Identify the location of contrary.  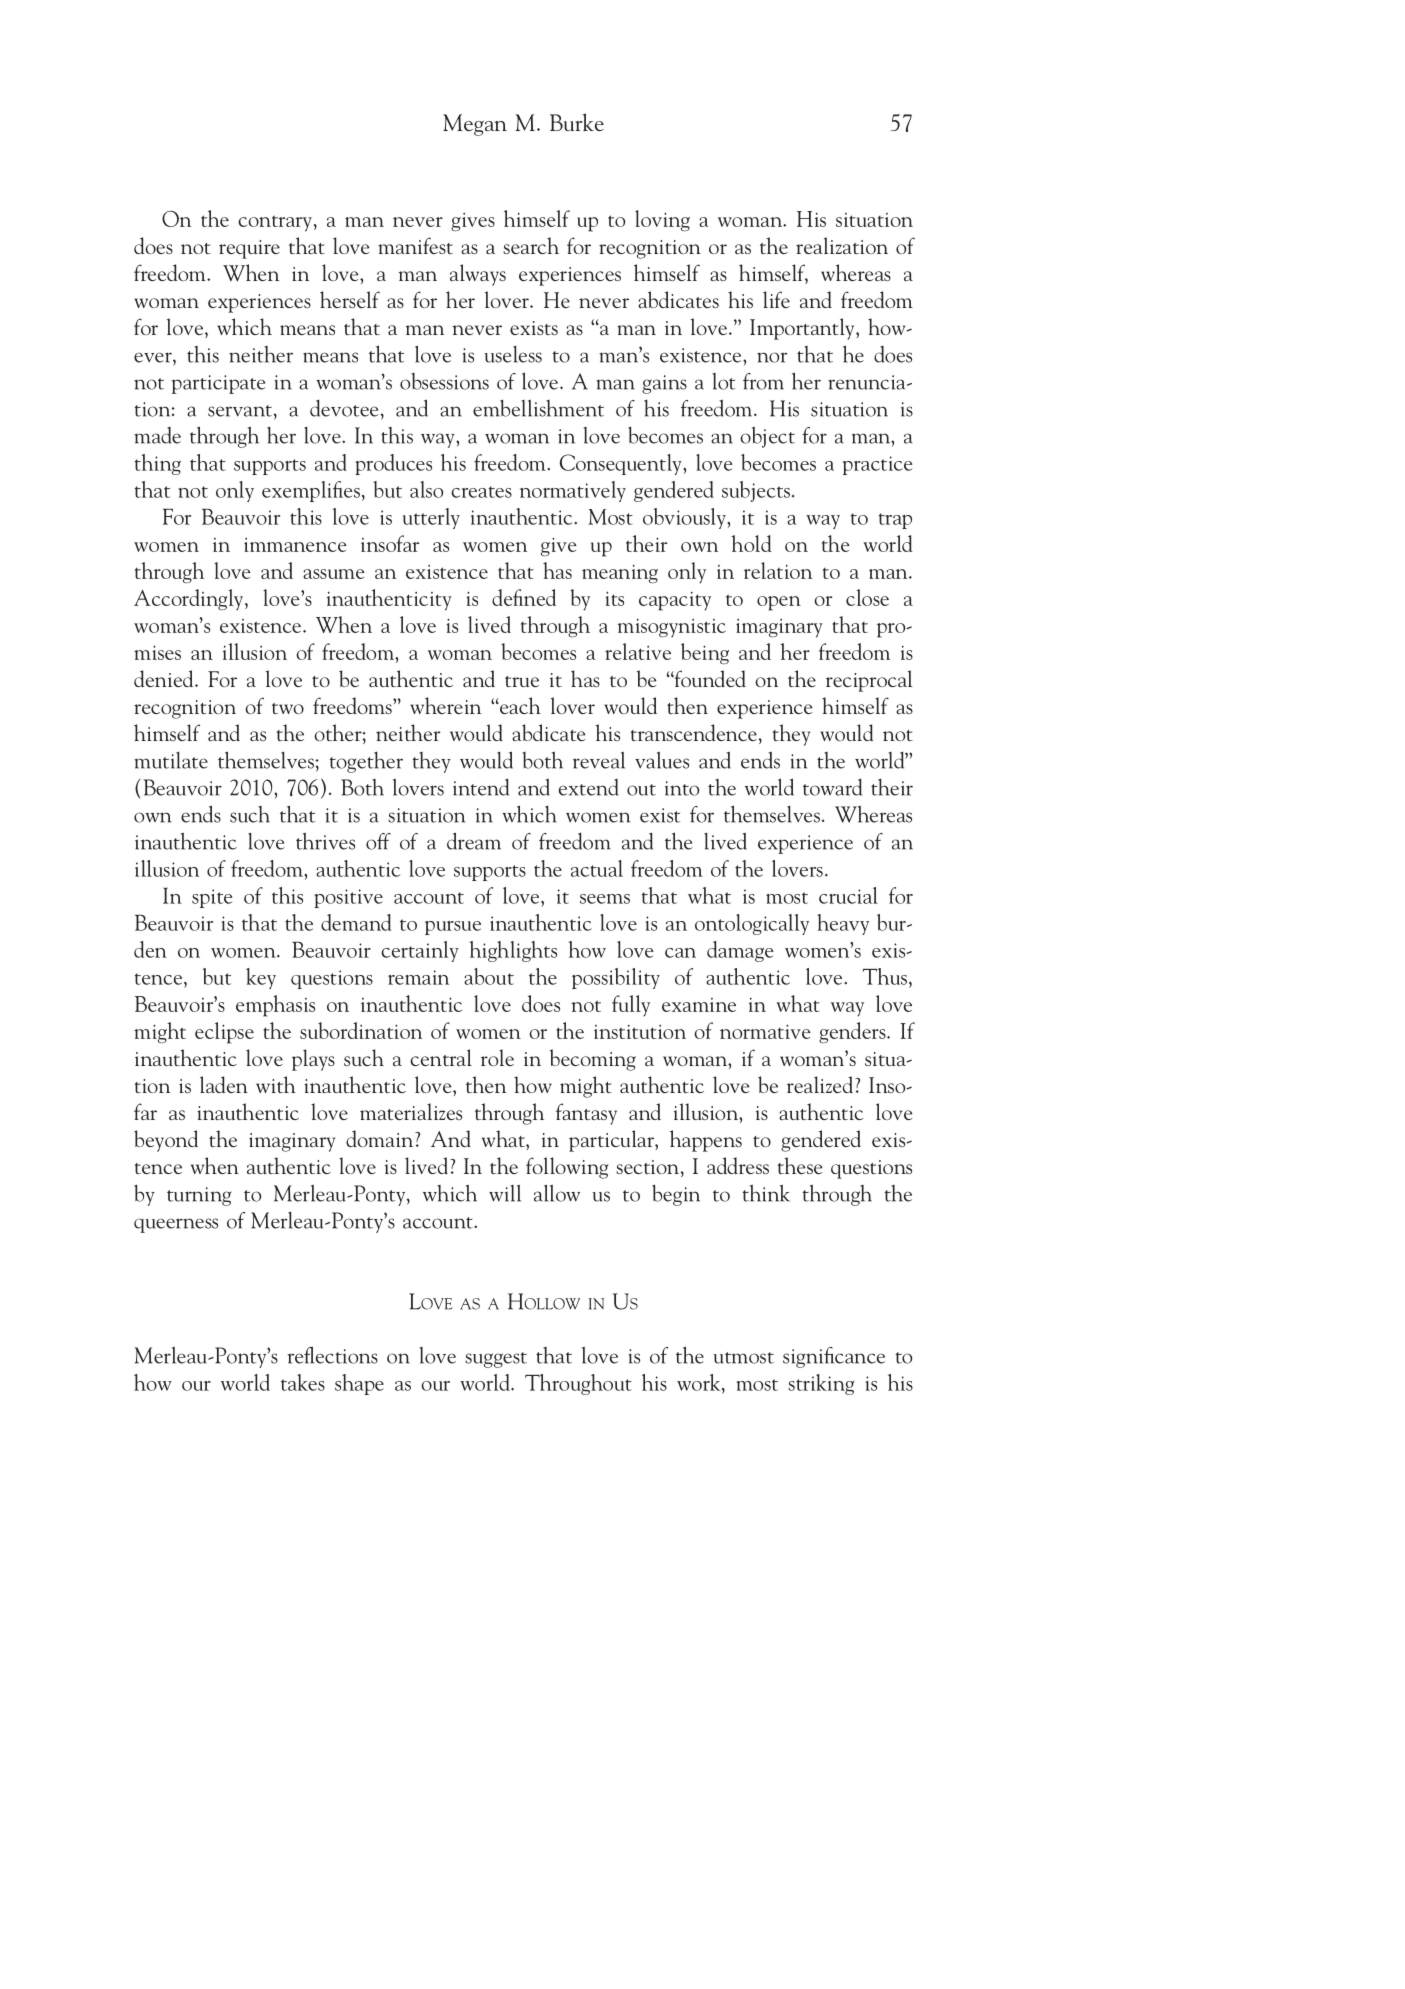
(275, 223).
